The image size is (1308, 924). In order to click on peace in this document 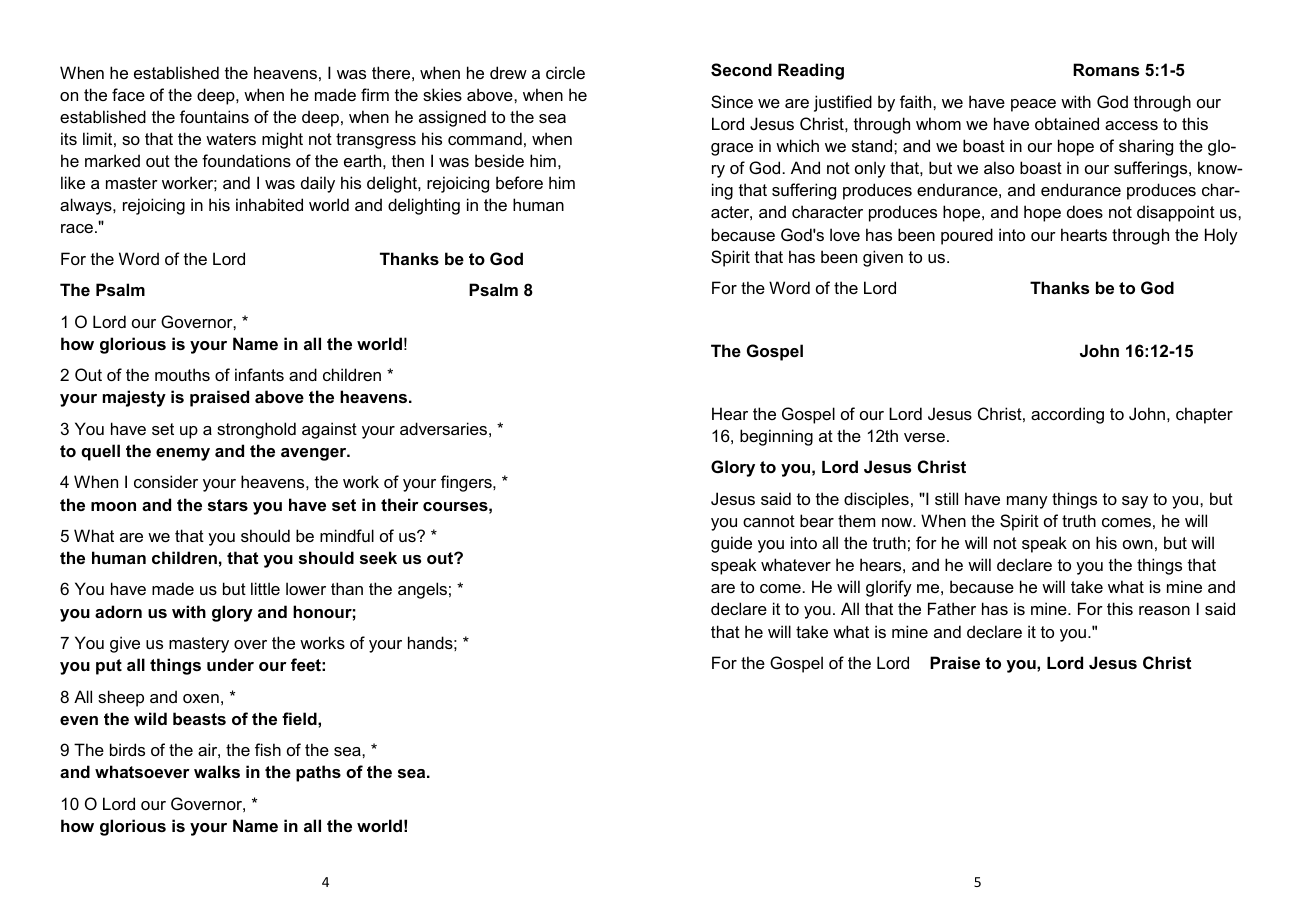, I will do `click(1033, 105)`.
